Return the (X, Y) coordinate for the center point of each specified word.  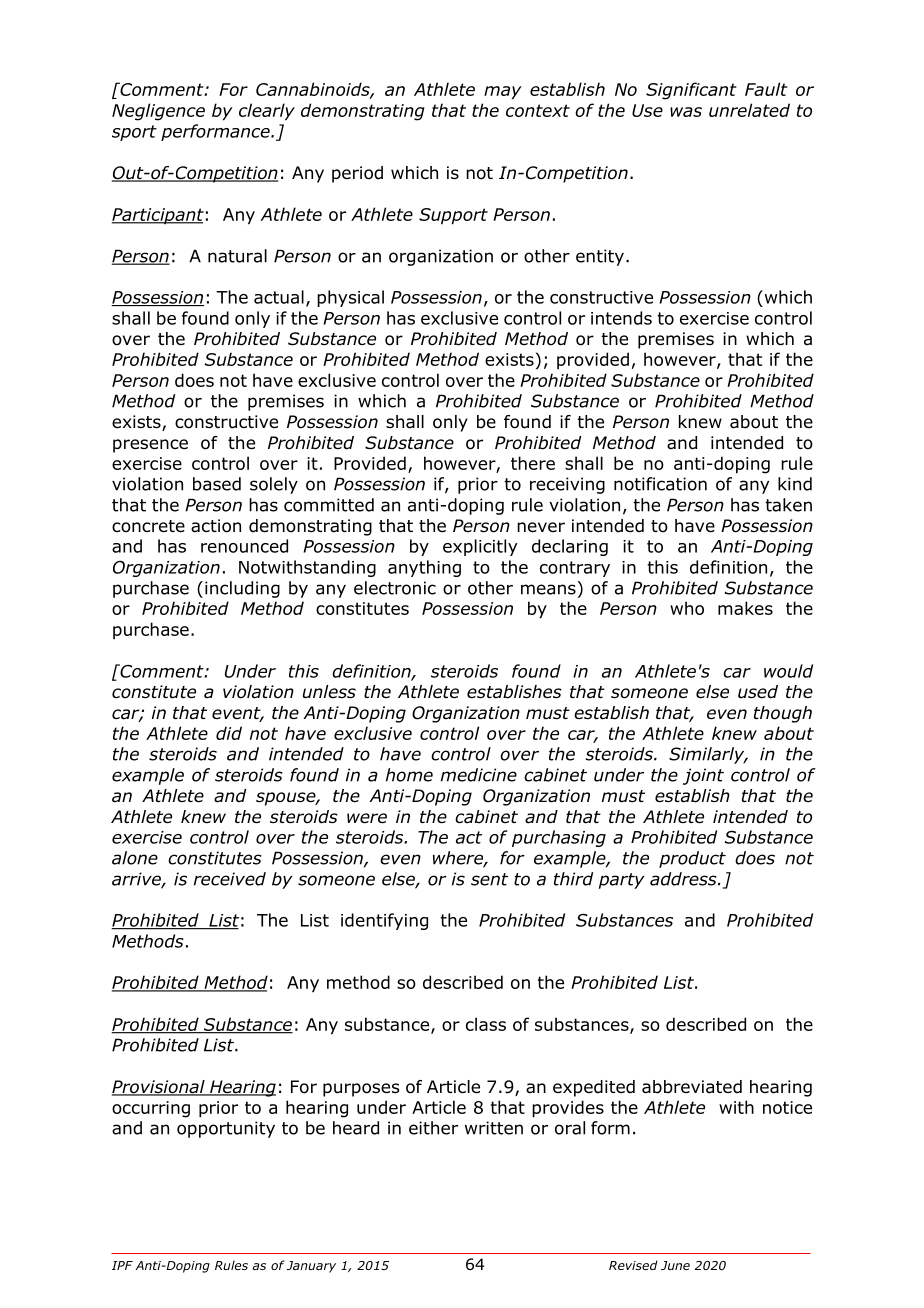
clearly (267, 112)
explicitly (480, 547)
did (229, 733)
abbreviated (692, 1087)
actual (279, 297)
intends (621, 318)
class (486, 1024)
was (686, 112)
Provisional (159, 1088)
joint (703, 776)
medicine (479, 775)
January (311, 1267)
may (503, 93)
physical (350, 298)
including (242, 589)
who (687, 608)
